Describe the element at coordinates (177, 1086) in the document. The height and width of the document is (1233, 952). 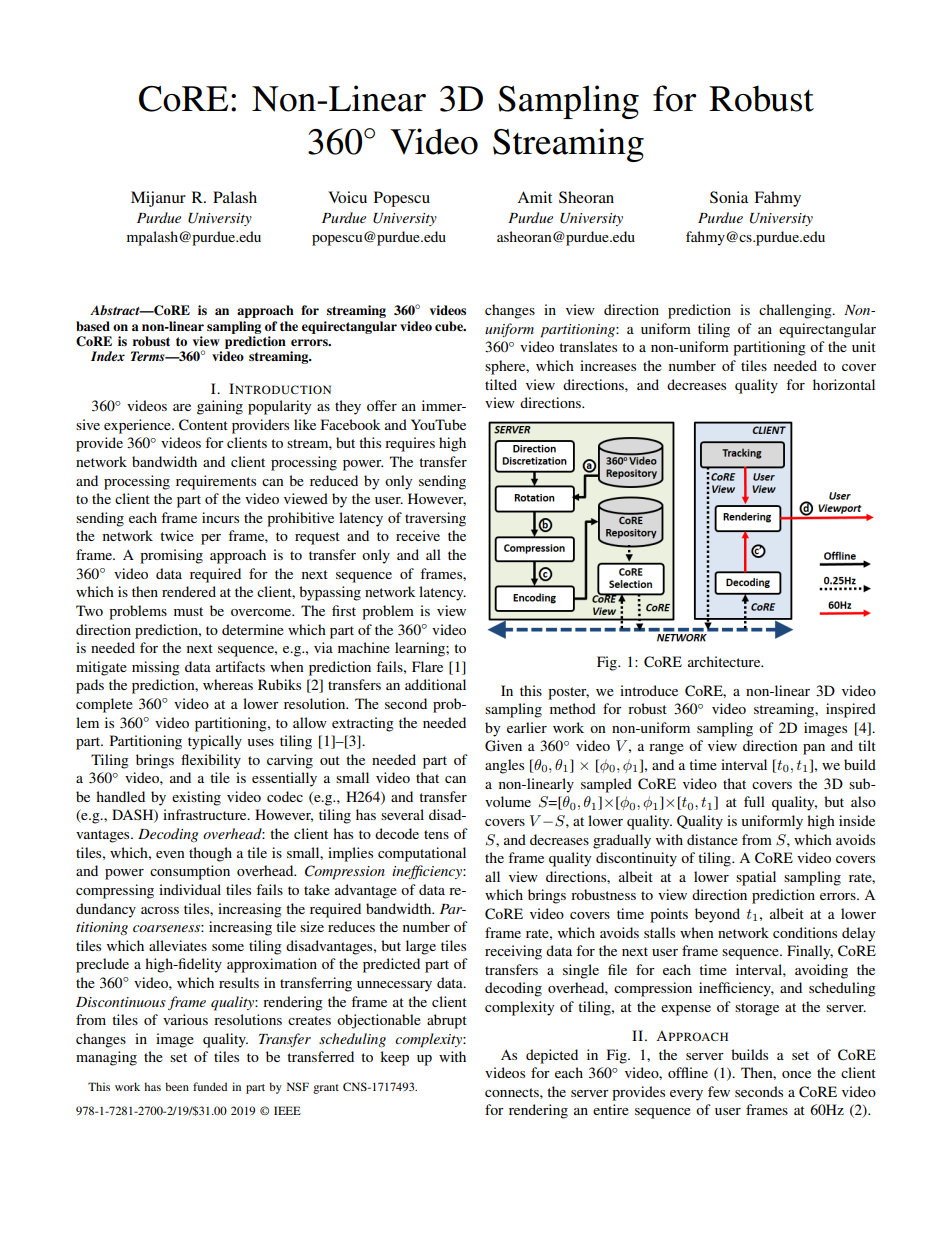
I see `been` at that location.
